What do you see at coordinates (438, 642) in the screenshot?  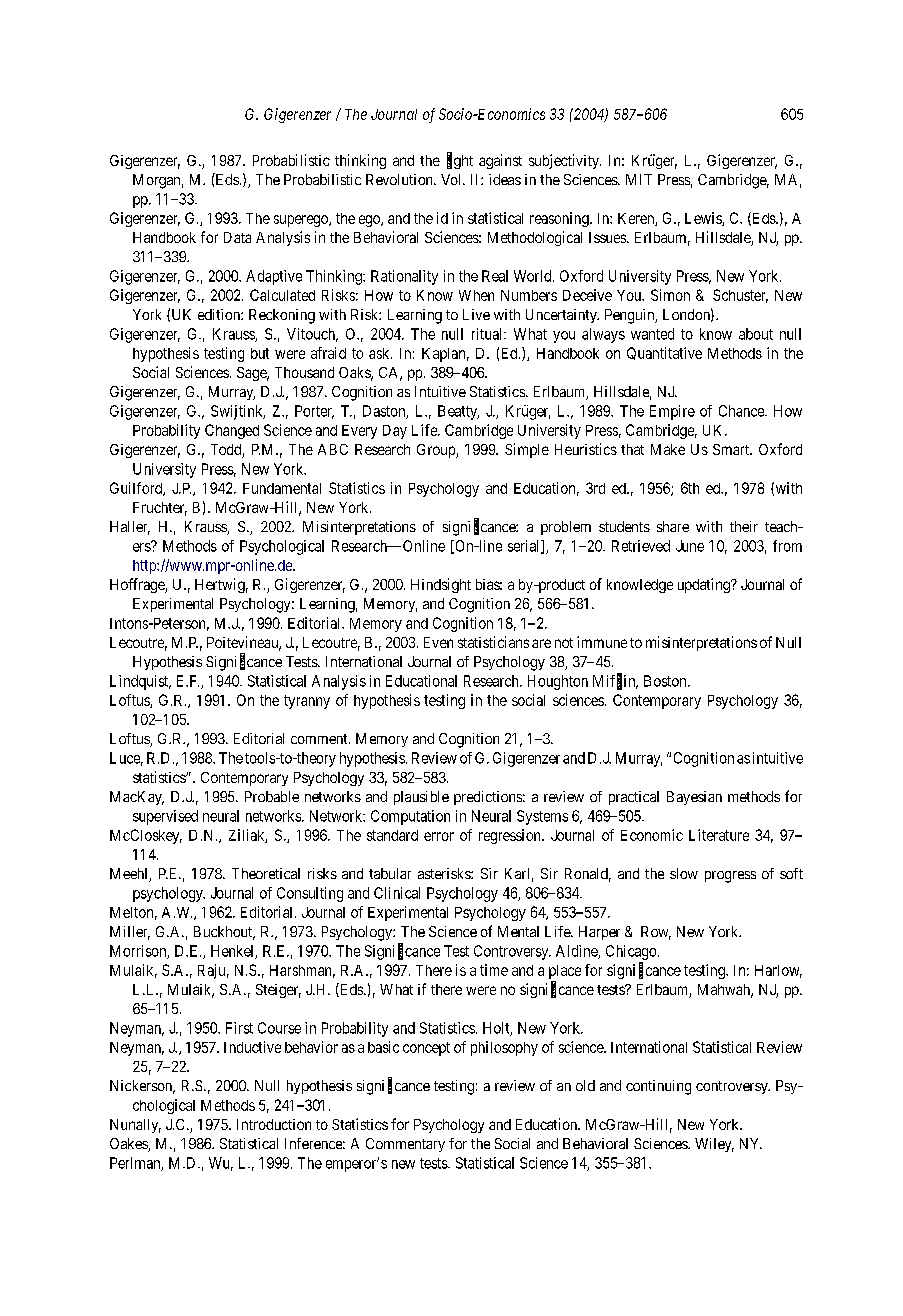 I see `Even` at bounding box center [438, 642].
